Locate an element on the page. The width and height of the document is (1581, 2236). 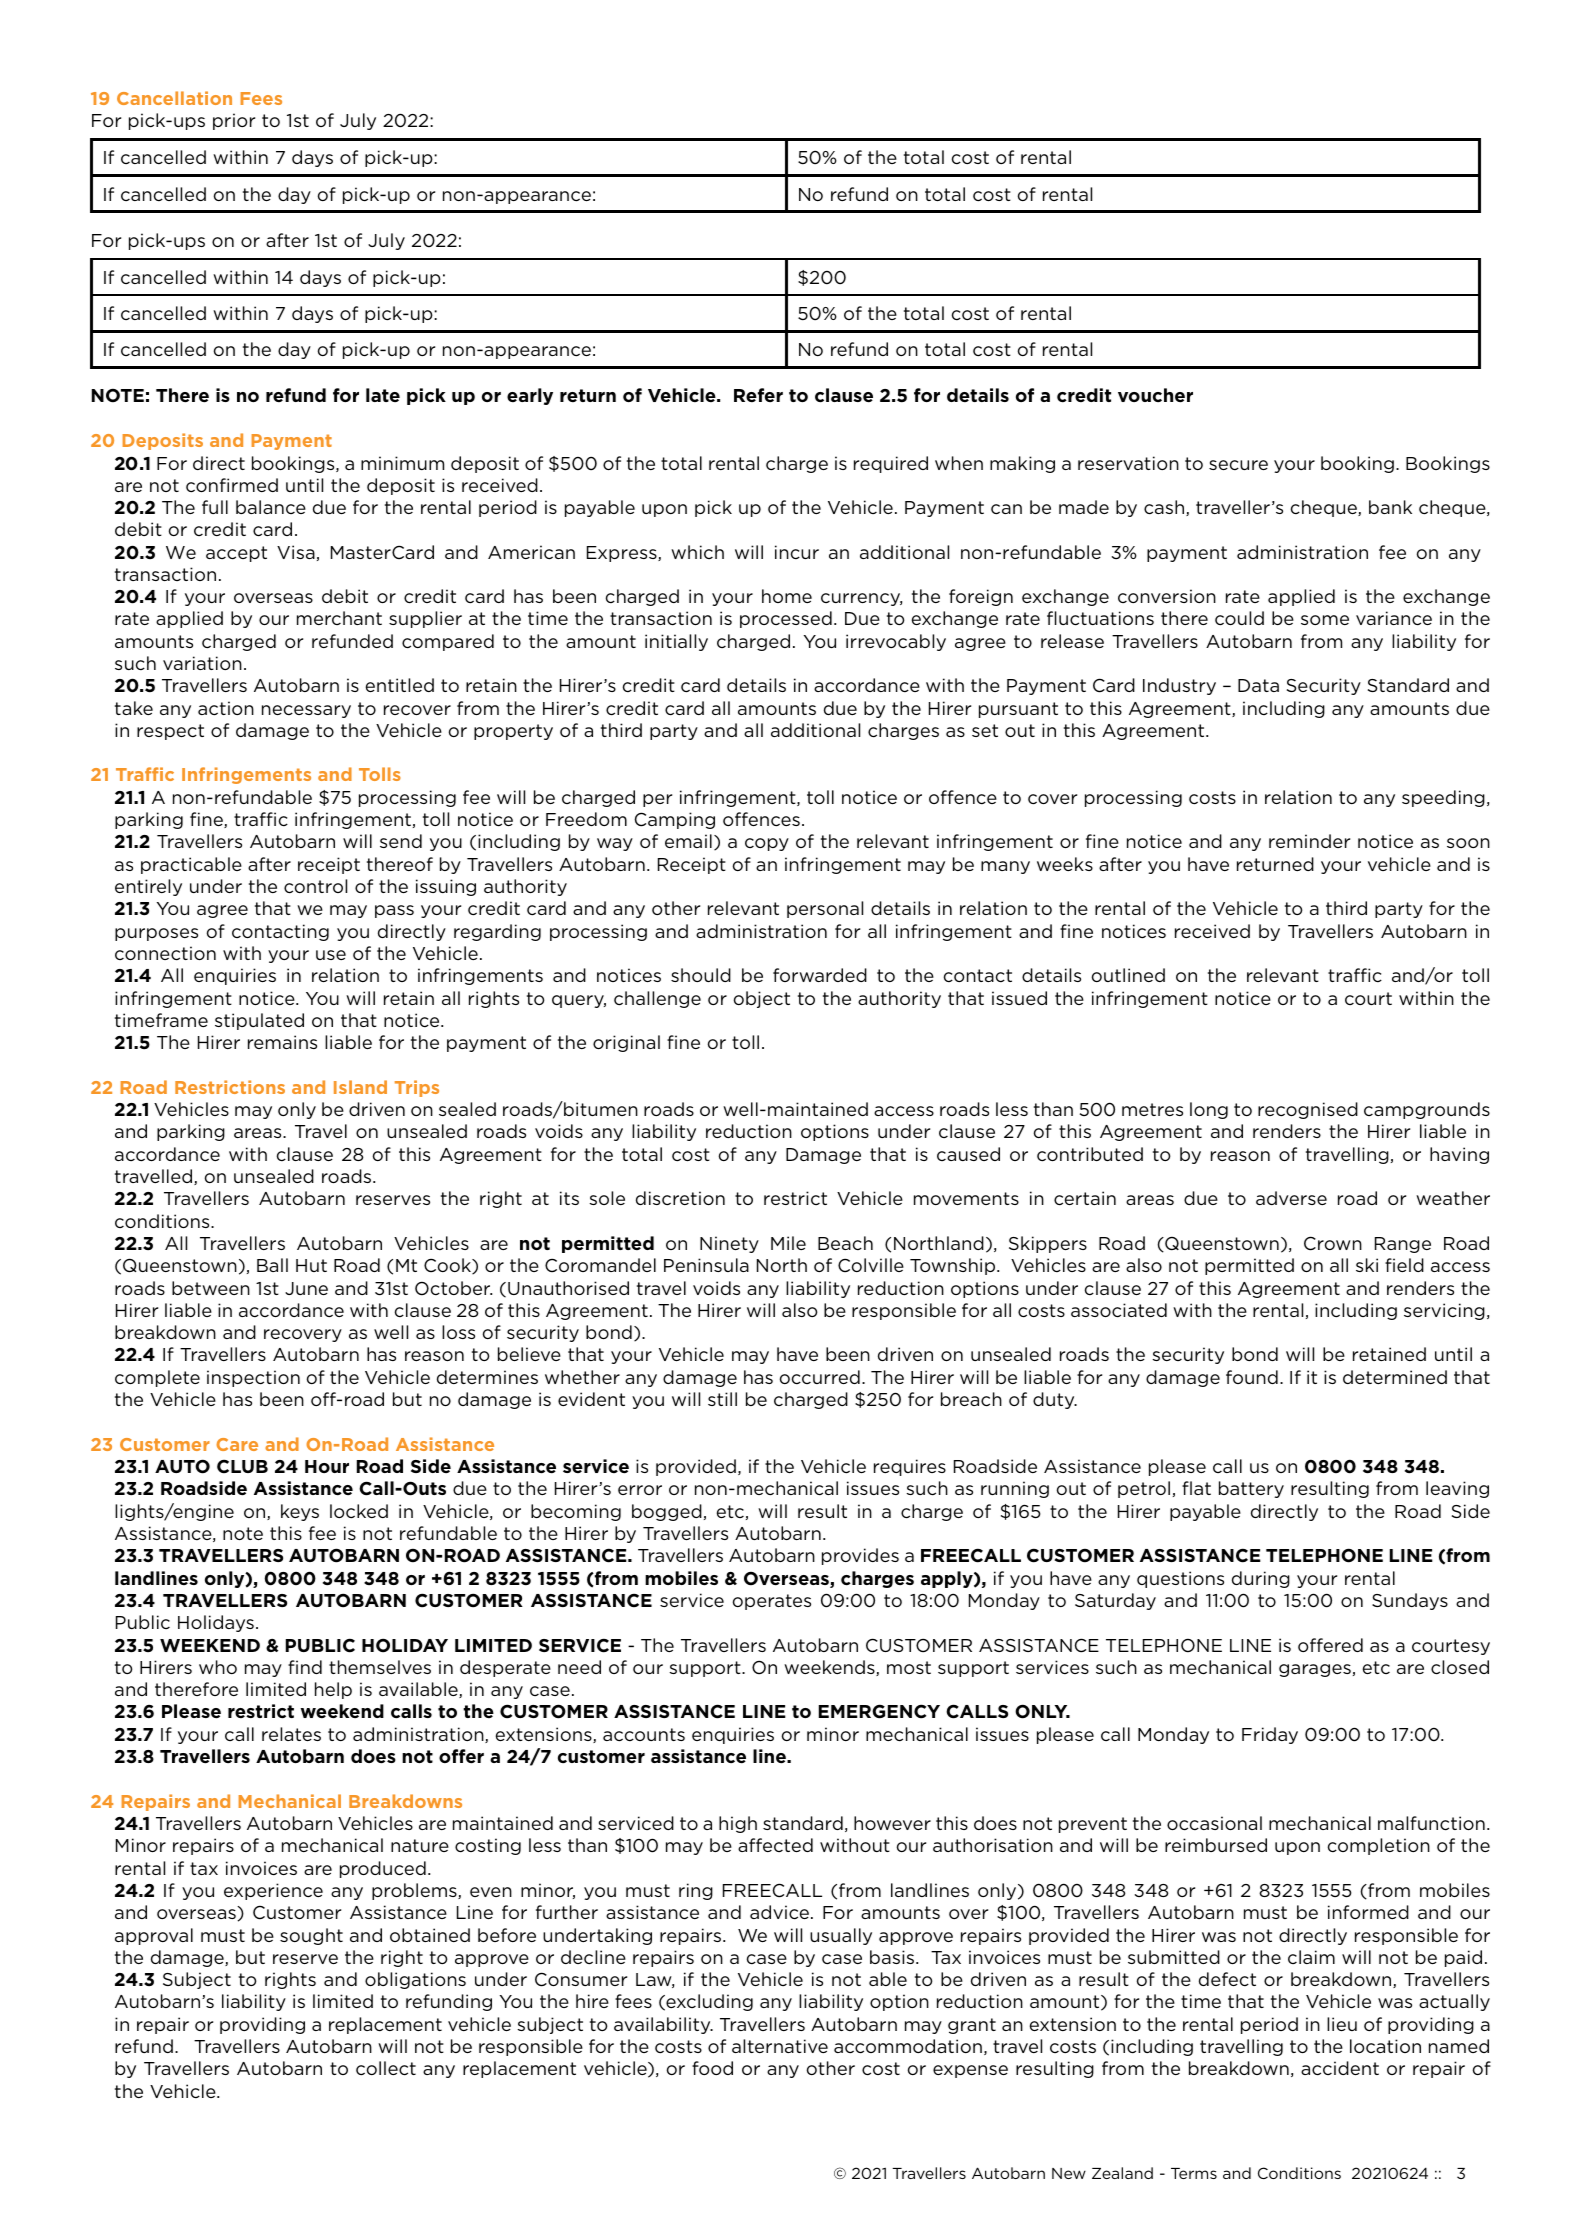
Island is located at coordinates (360, 1087).
